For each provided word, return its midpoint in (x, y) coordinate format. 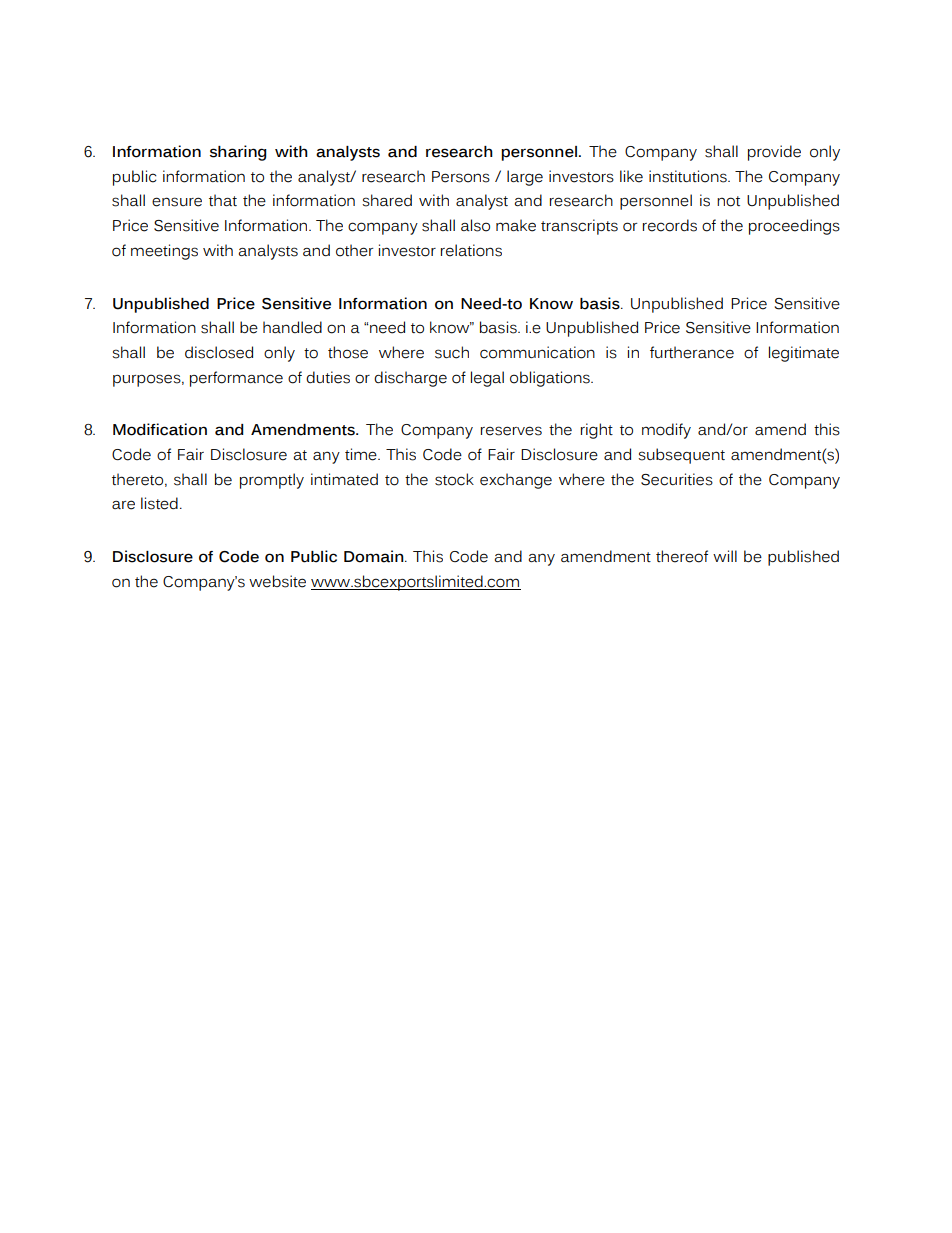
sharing (238, 153)
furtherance (692, 352)
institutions (689, 176)
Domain (375, 556)
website (277, 581)
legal (487, 379)
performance (236, 379)
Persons (461, 177)
